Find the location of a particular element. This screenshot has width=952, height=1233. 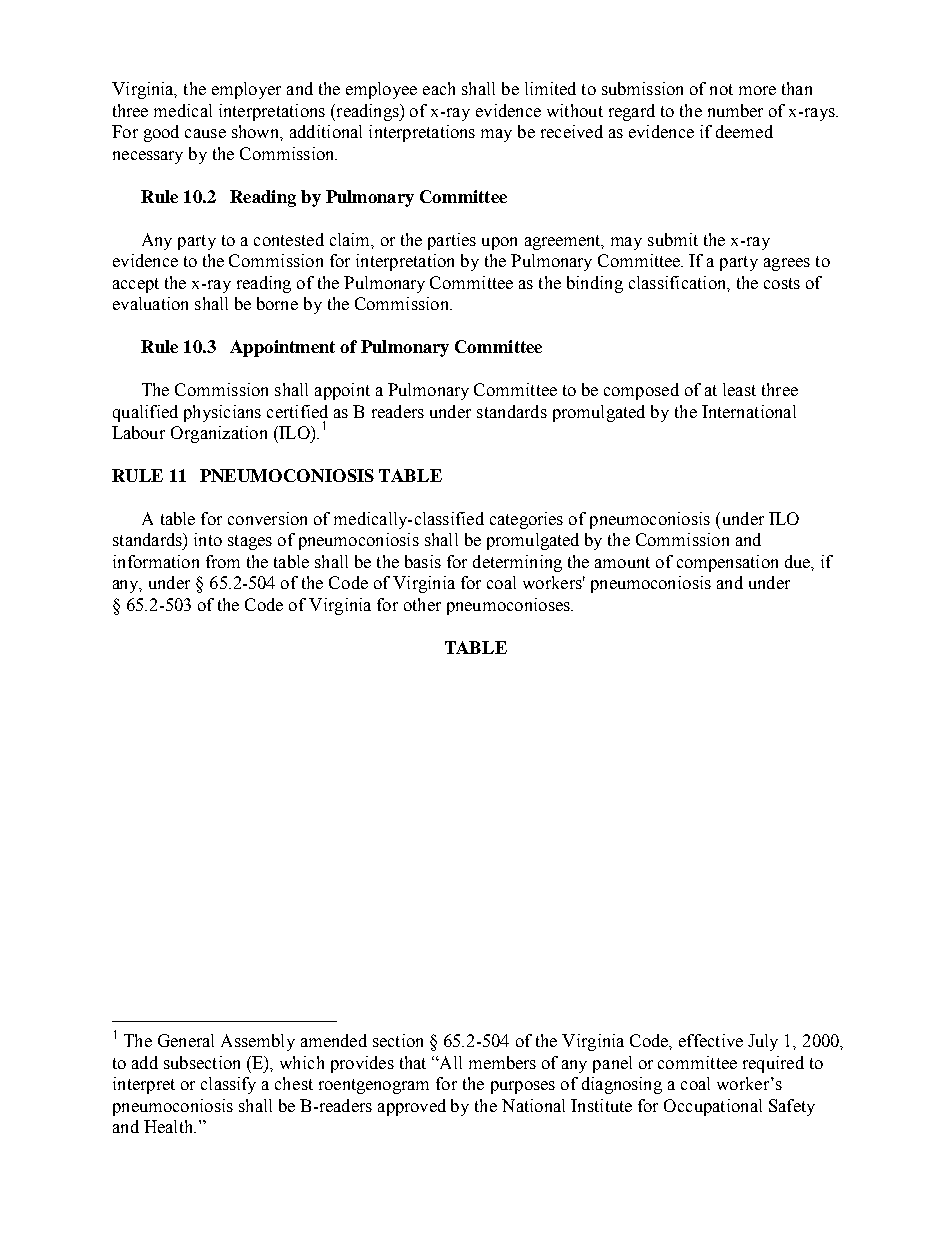

Organization is located at coordinates (219, 434).
